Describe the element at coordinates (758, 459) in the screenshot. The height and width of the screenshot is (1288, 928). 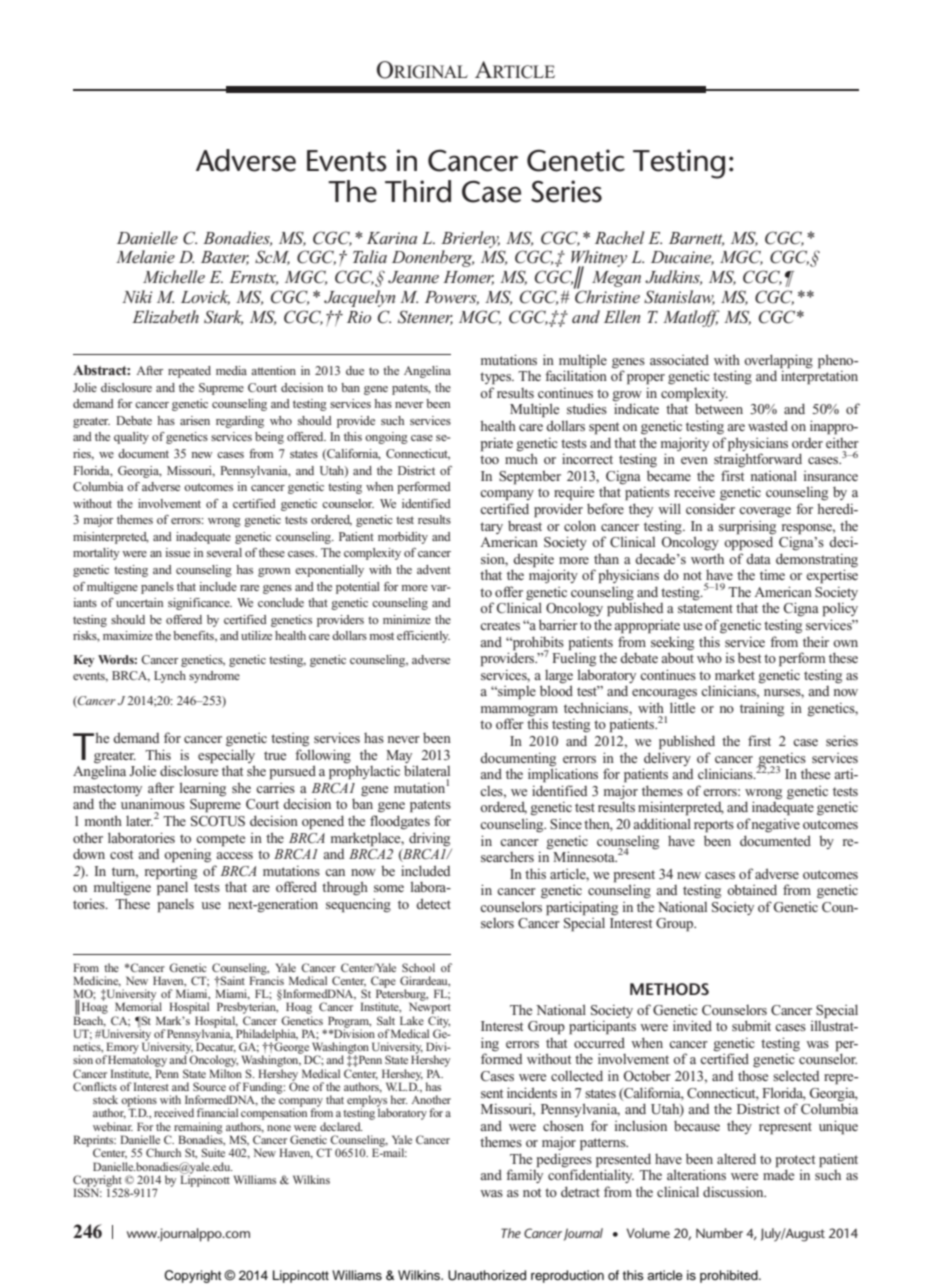
I see `straightforward` at that location.
